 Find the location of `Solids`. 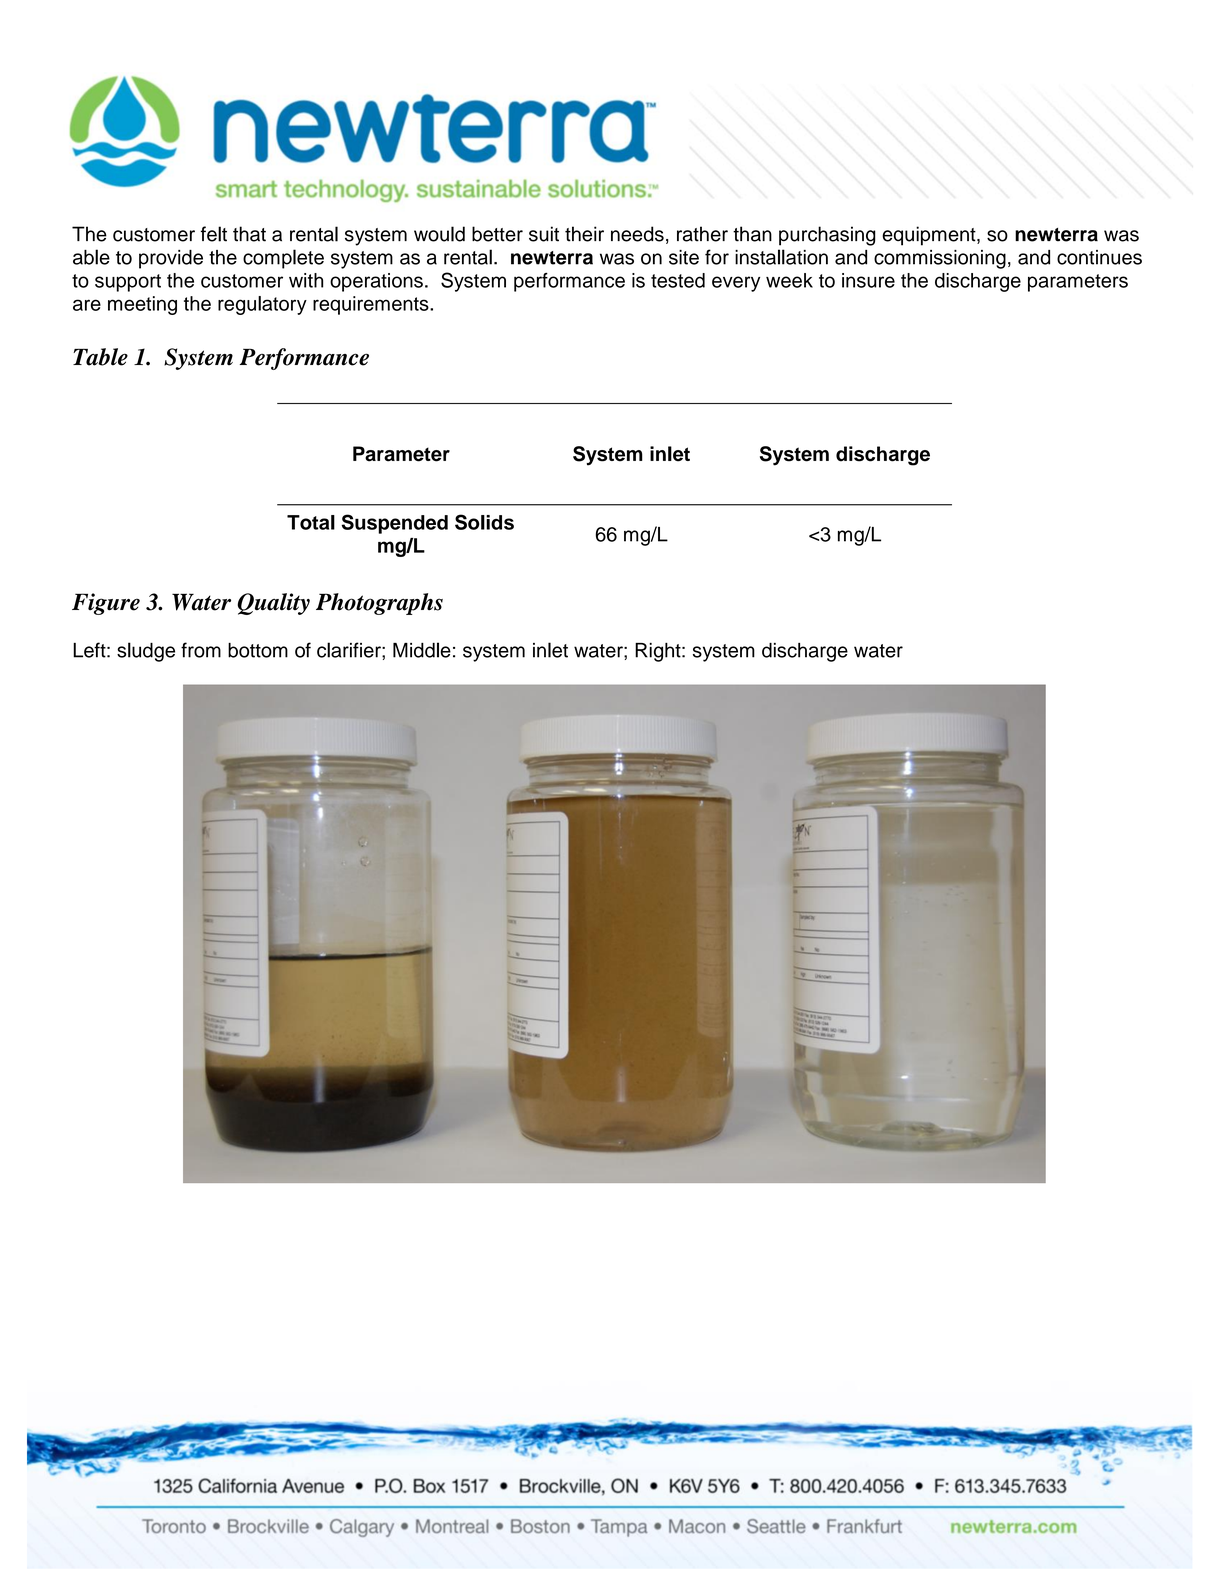

Solids is located at coordinates (484, 522).
